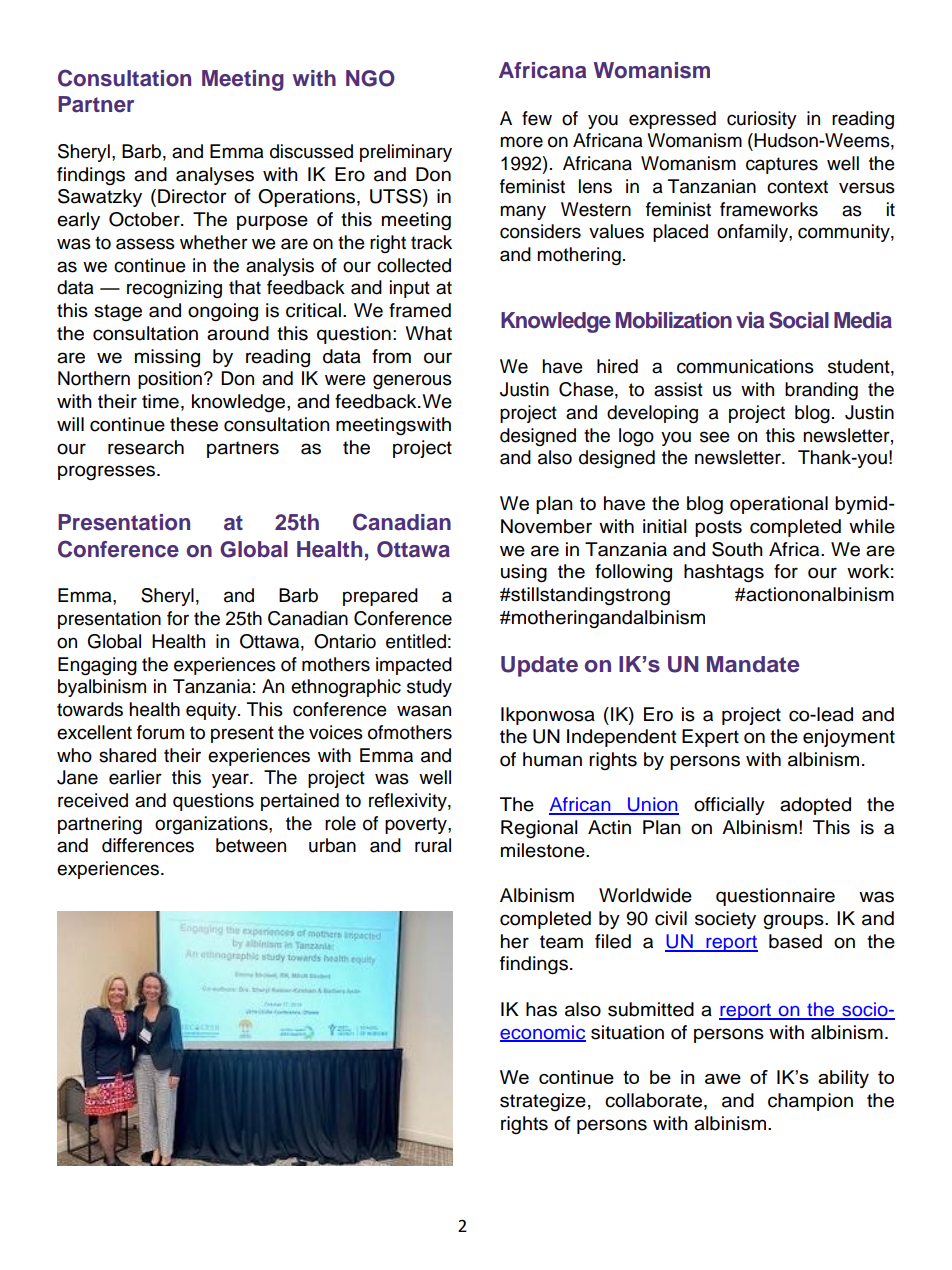  I want to click on captures, so click(782, 165).
